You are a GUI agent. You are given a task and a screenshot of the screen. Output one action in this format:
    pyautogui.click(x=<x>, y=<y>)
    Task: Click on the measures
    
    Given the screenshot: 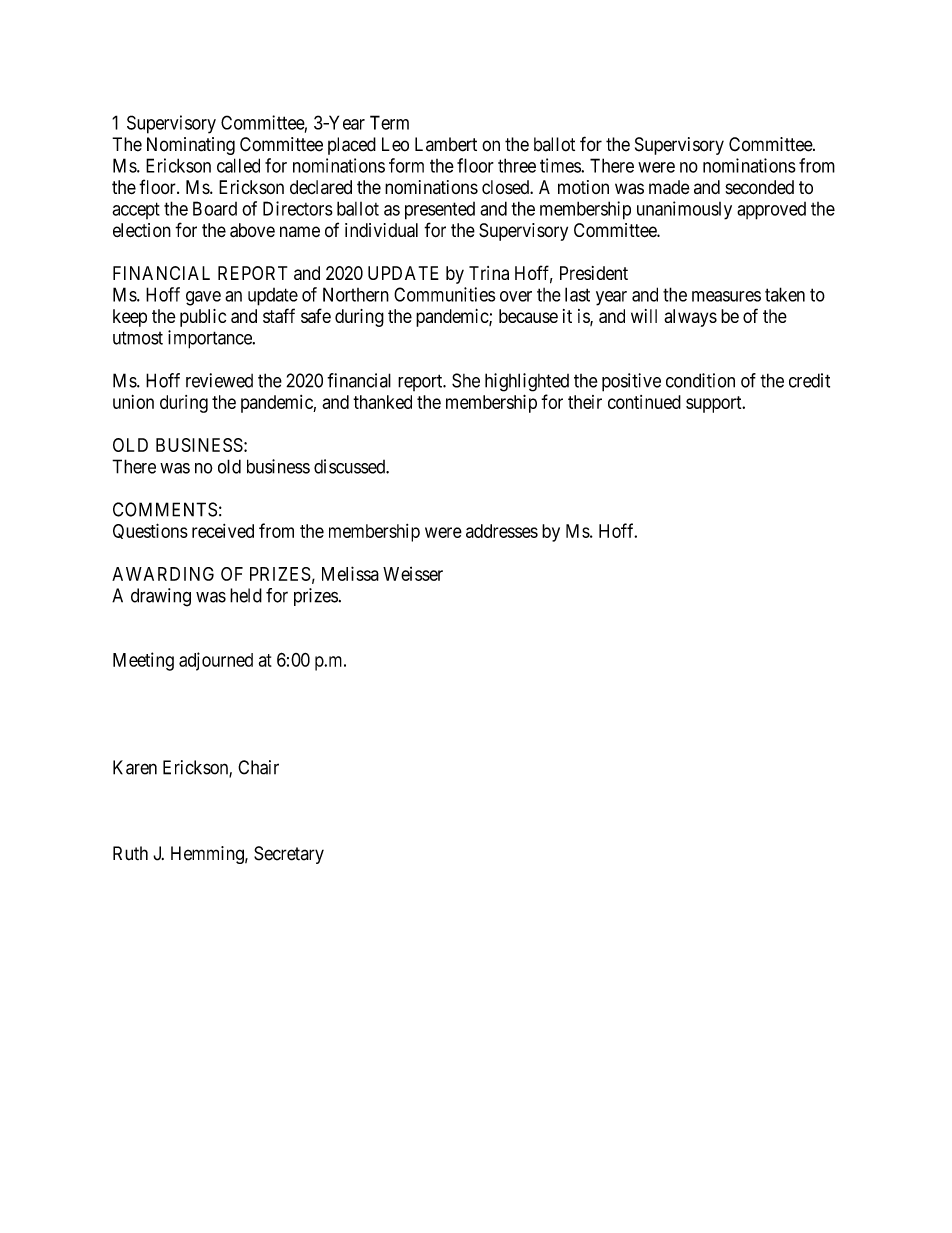 What is the action you would take?
    pyautogui.click(x=726, y=296)
